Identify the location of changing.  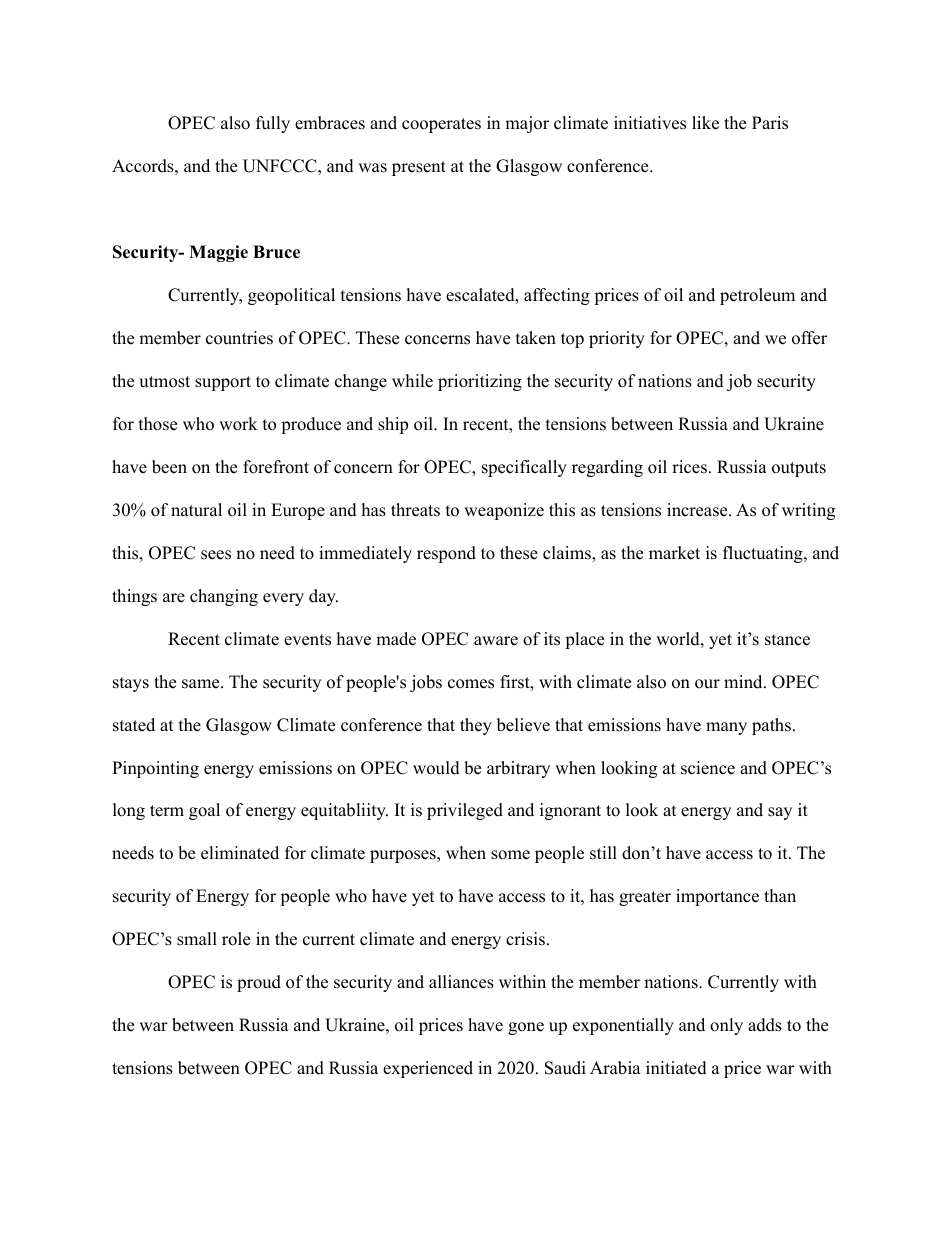
(224, 597).
